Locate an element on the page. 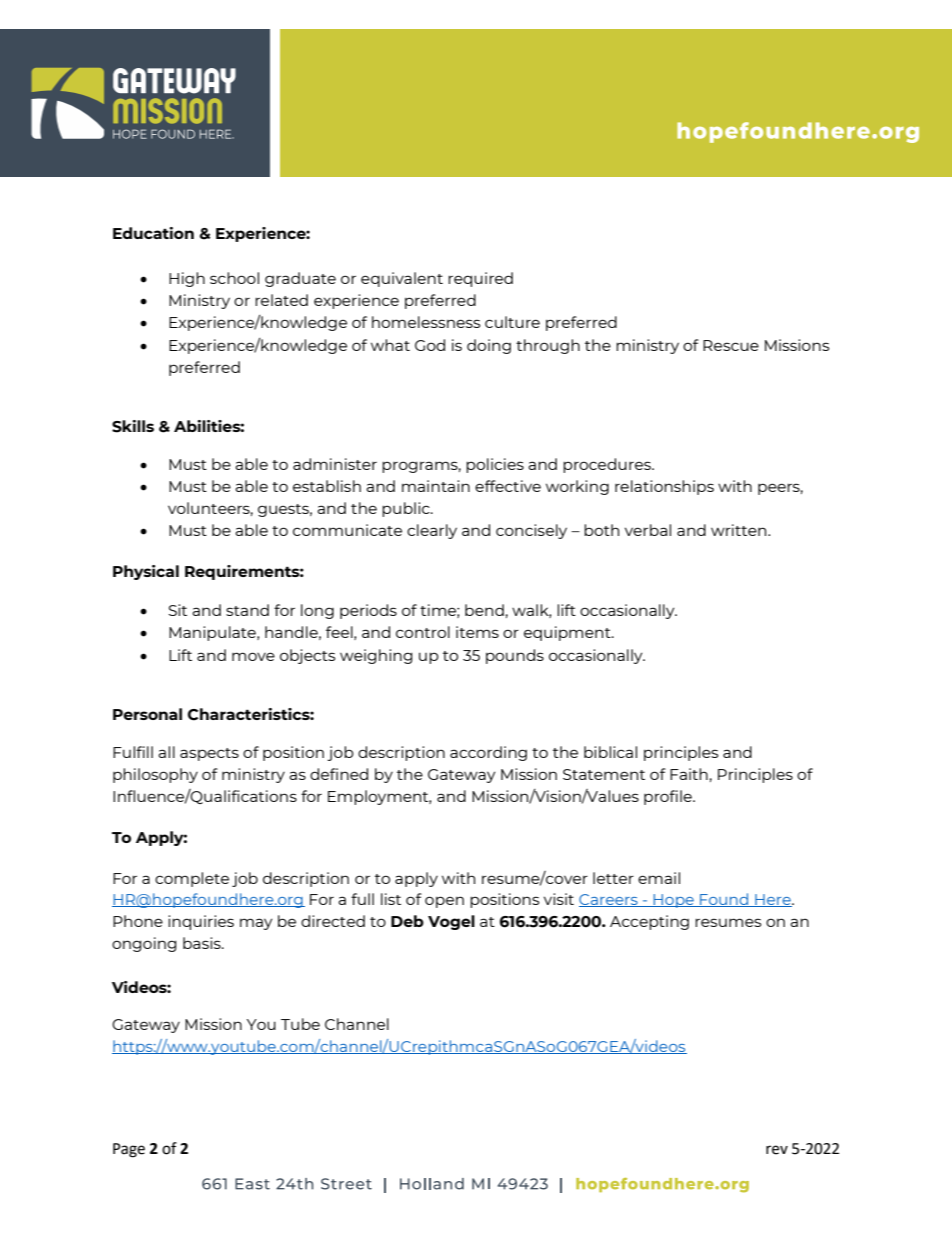 The width and height of the image is (952, 1233). Vogel is located at coordinates (451, 922).
